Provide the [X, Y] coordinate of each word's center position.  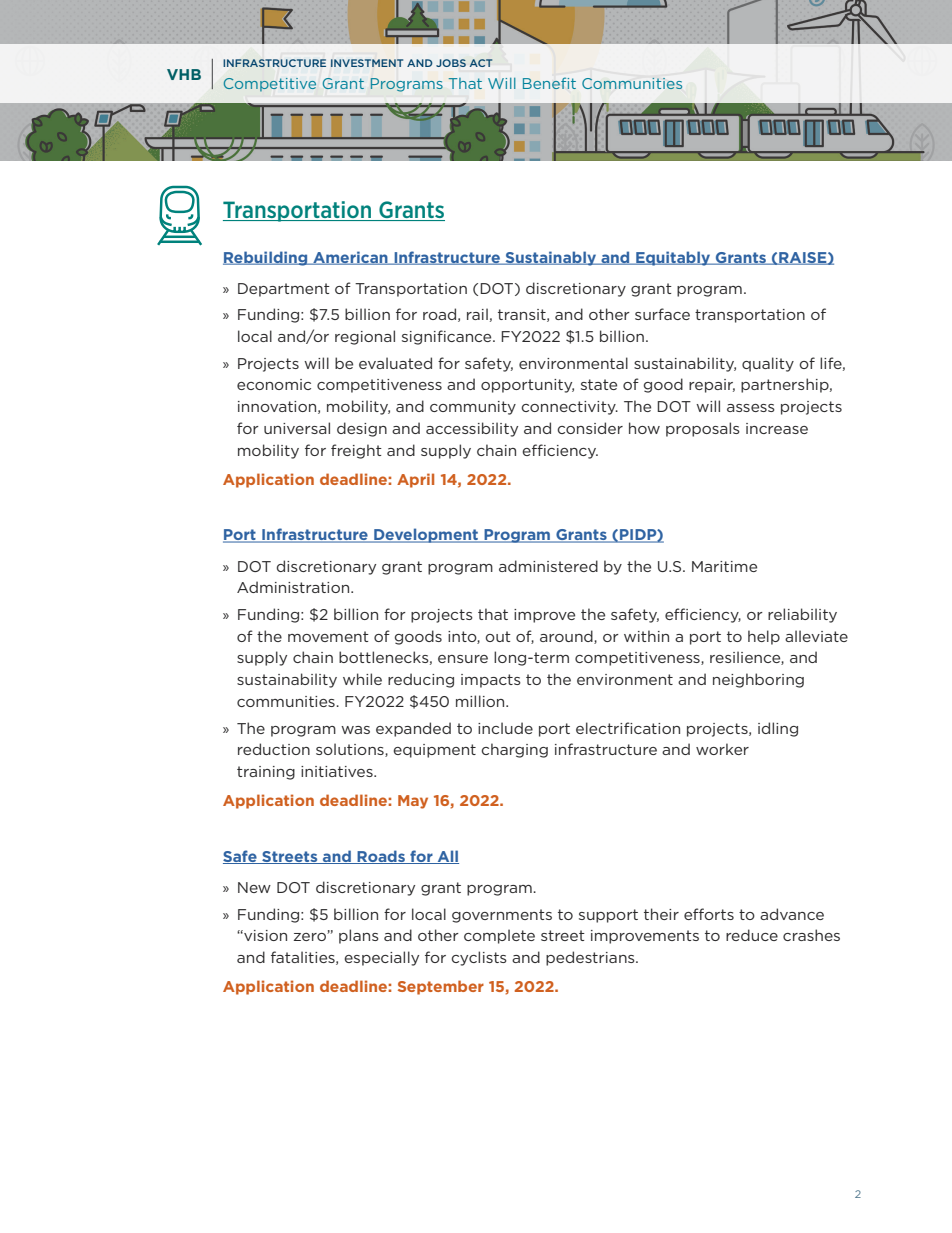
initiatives [338, 771]
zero [311, 937]
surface [662, 314]
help [764, 637]
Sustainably [551, 258]
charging [515, 750]
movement [328, 636]
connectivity [570, 408]
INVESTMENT [367, 63]
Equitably [673, 258]
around [567, 637]
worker [722, 749]
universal [297, 428]
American [350, 258]
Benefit [549, 83]
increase [777, 428]
